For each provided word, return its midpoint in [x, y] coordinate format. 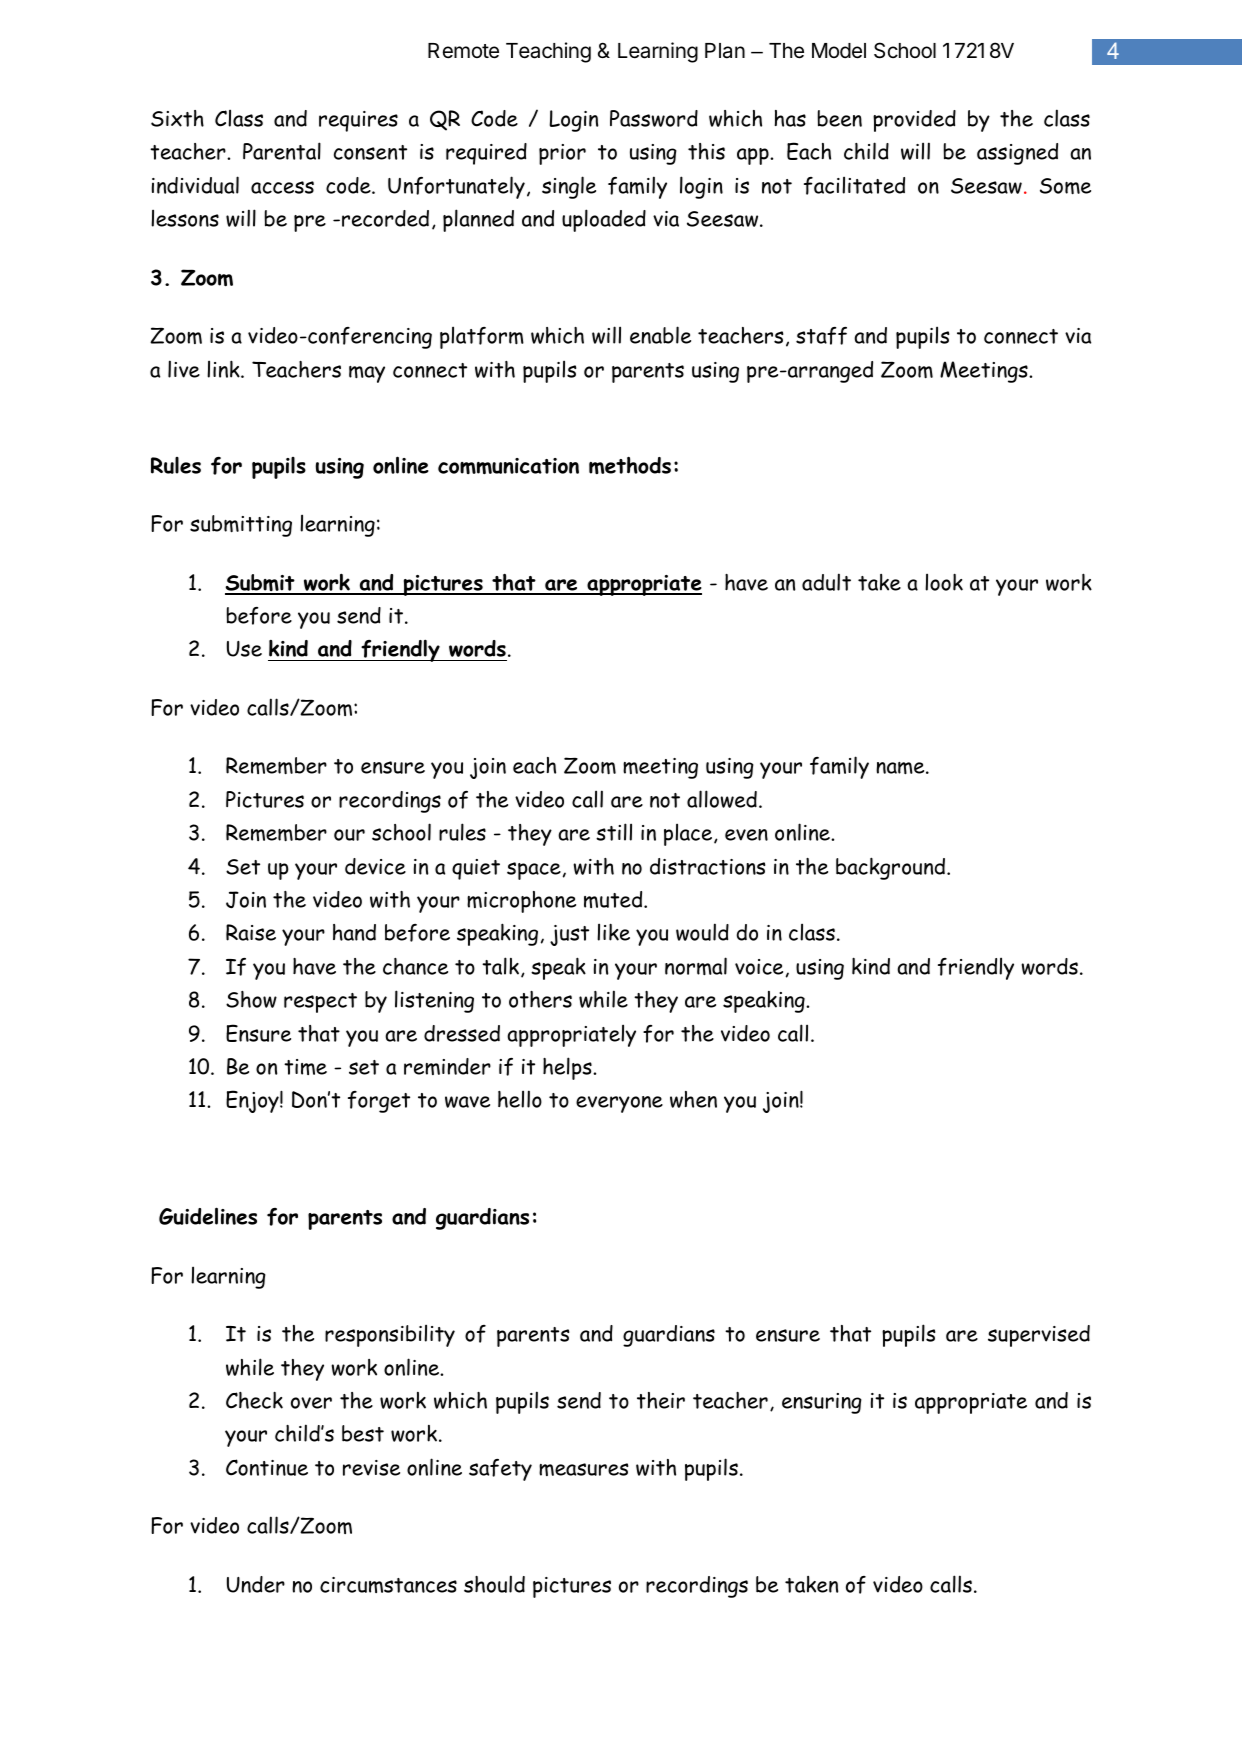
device [375, 866]
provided [914, 121]
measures [583, 1469]
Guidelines [208, 1216]
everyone [619, 1104]
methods [630, 465]
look [944, 582]
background [890, 868]
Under [256, 1584]
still [614, 832]
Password [654, 118]
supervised [1039, 1336]
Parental [282, 151]
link [224, 369]
